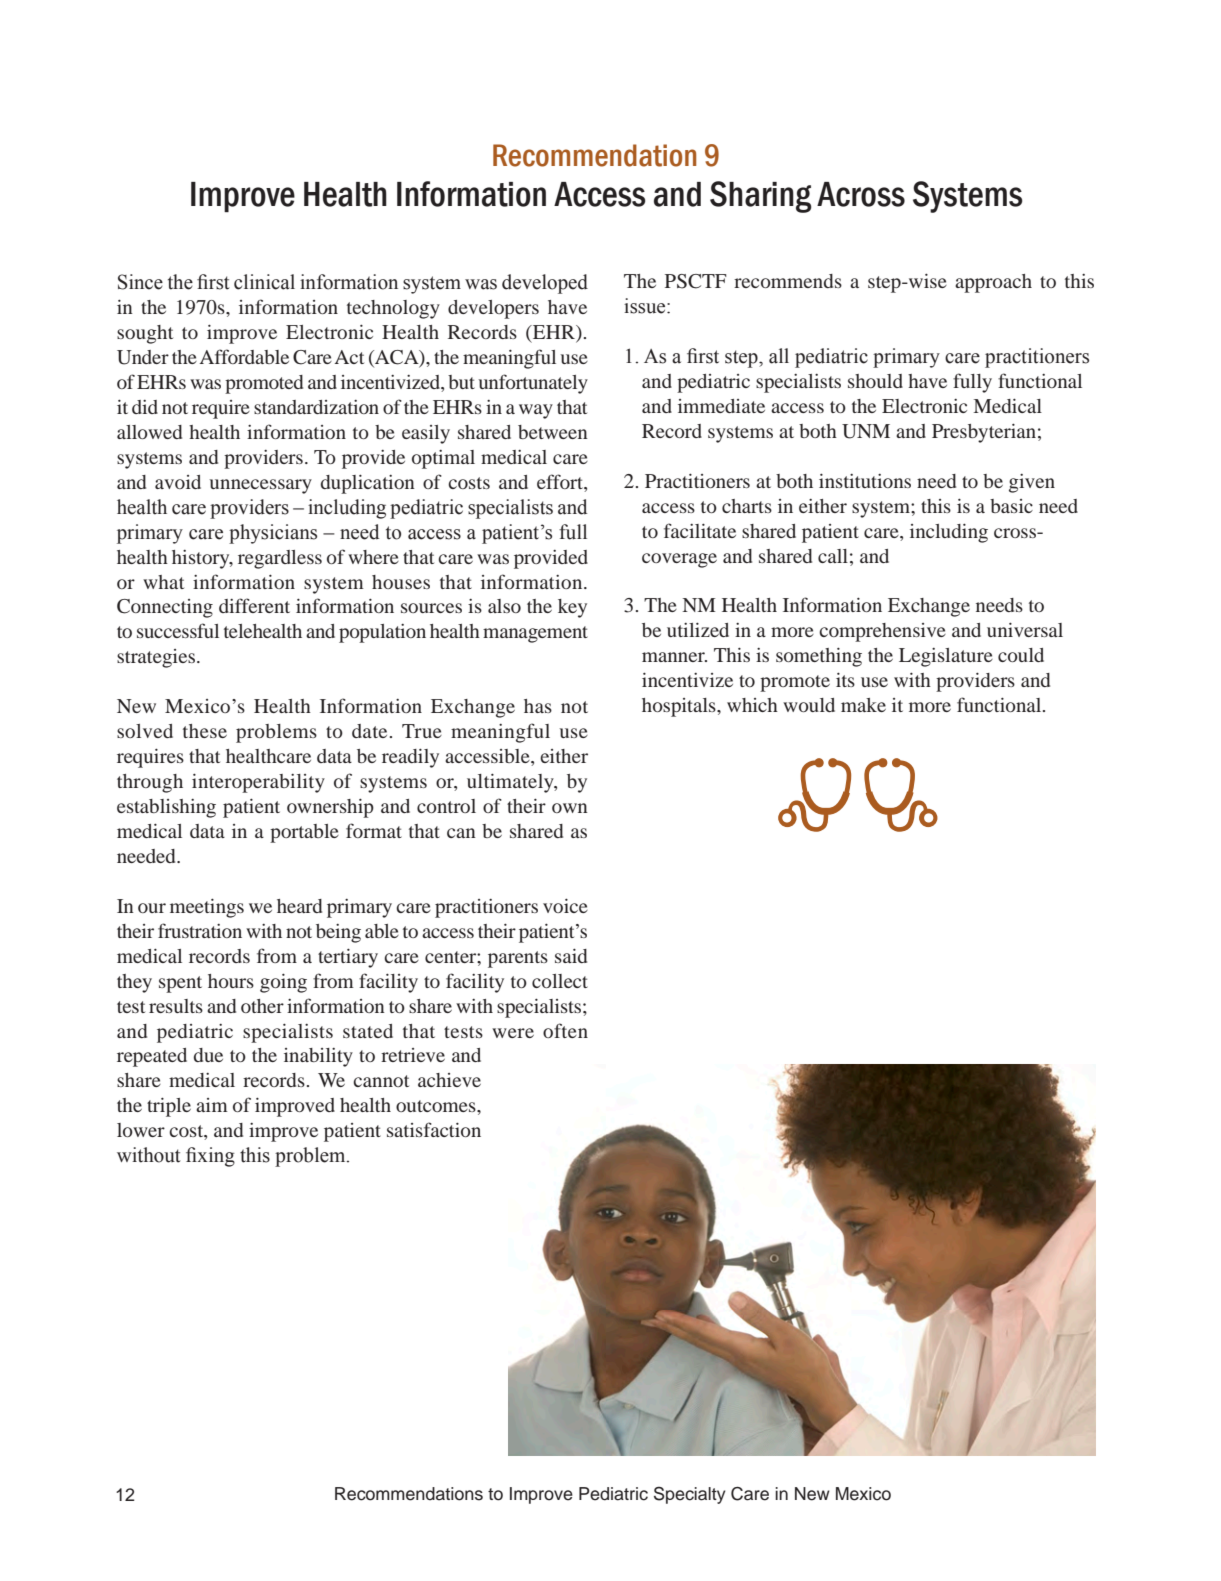 The image size is (1221, 1581). What do you see at coordinates (572, 608) in the screenshot?
I see `key` at bounding box center [572, 608].
